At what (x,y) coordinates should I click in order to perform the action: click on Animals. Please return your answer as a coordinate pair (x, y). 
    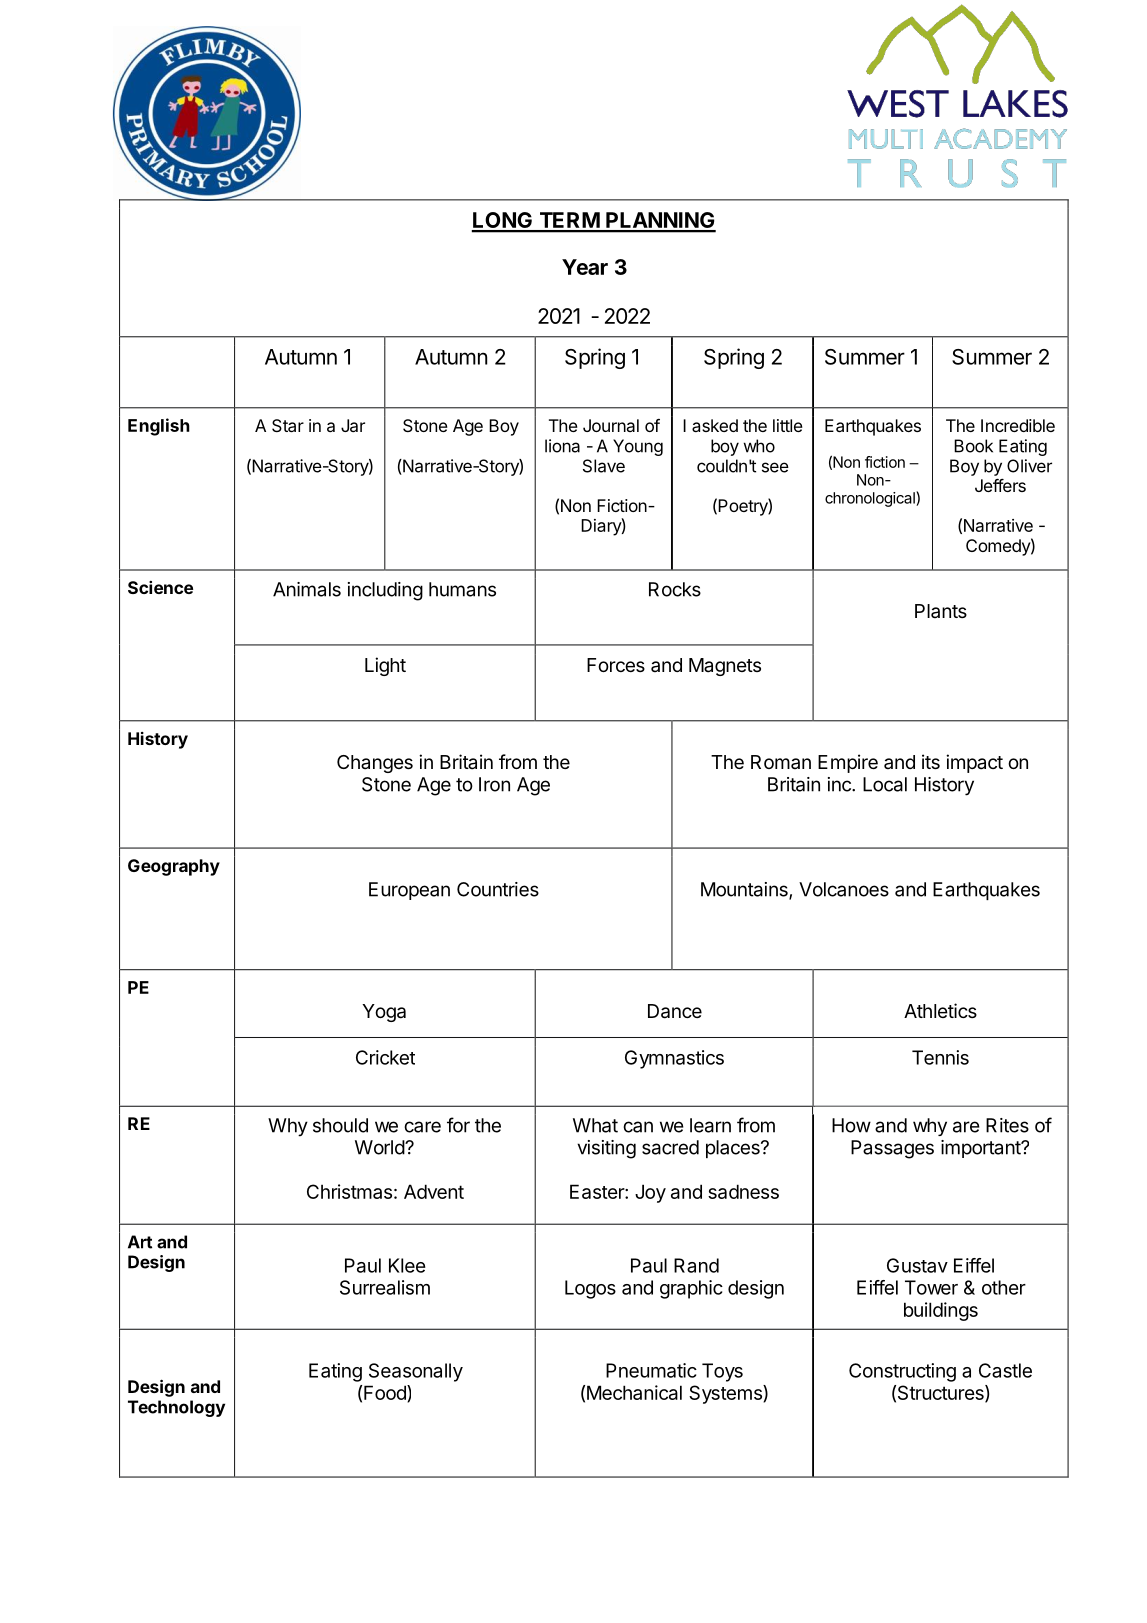
    Looking at the image, I should click on (307, 589).
